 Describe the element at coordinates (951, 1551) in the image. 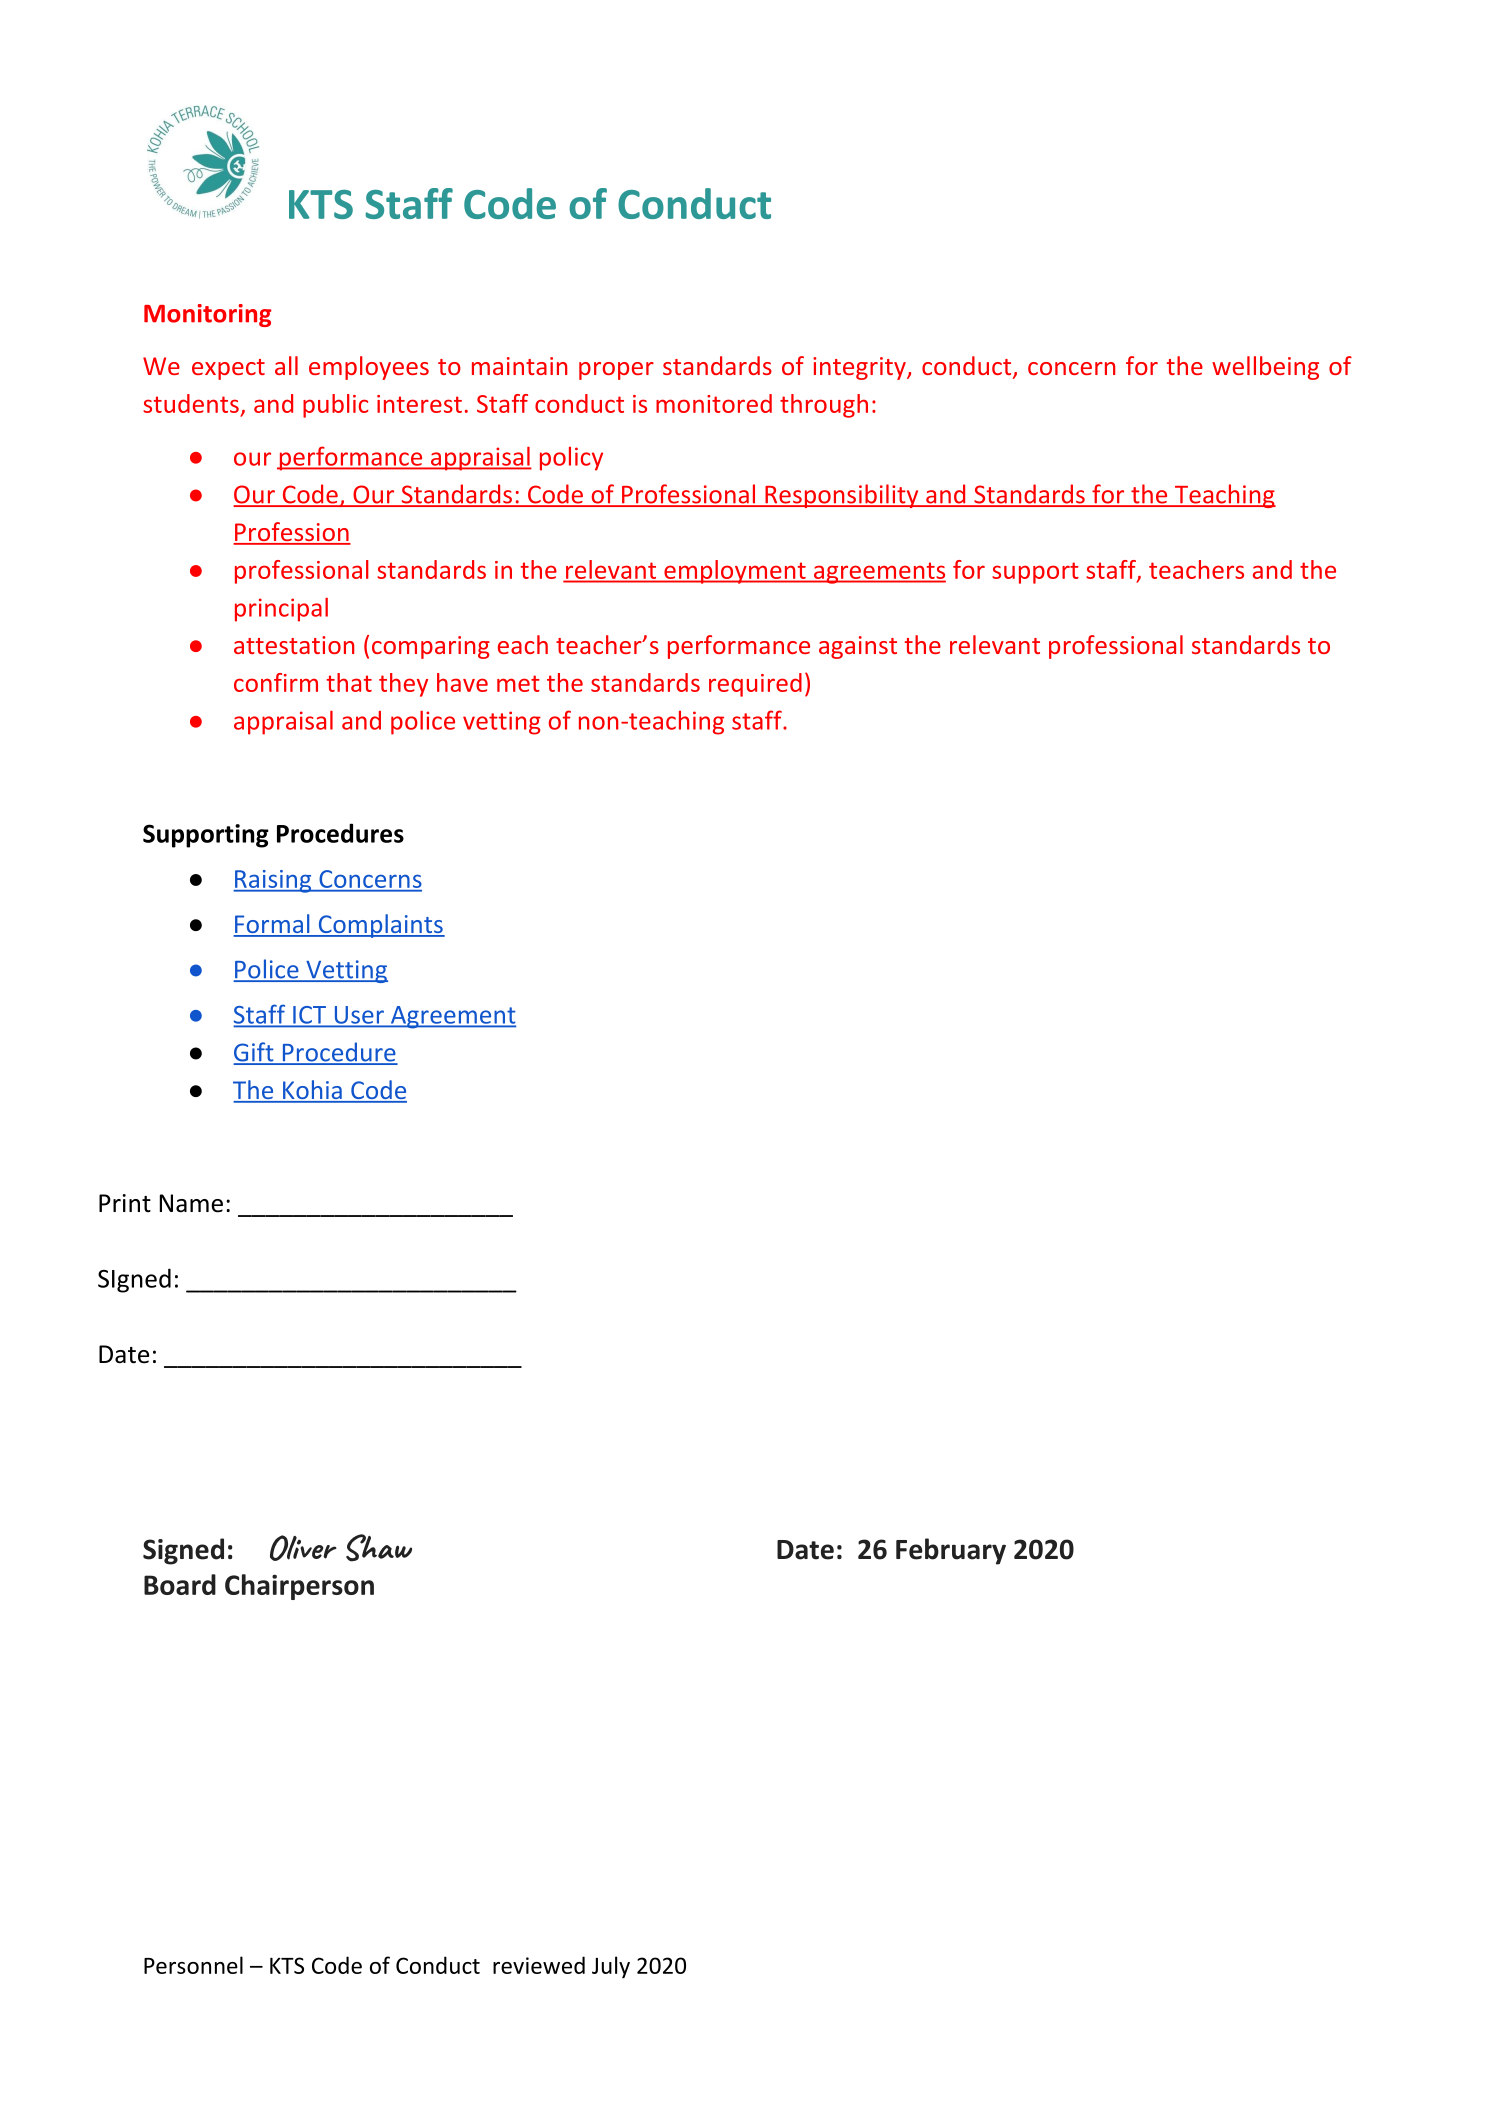

I see `February` at that location.
